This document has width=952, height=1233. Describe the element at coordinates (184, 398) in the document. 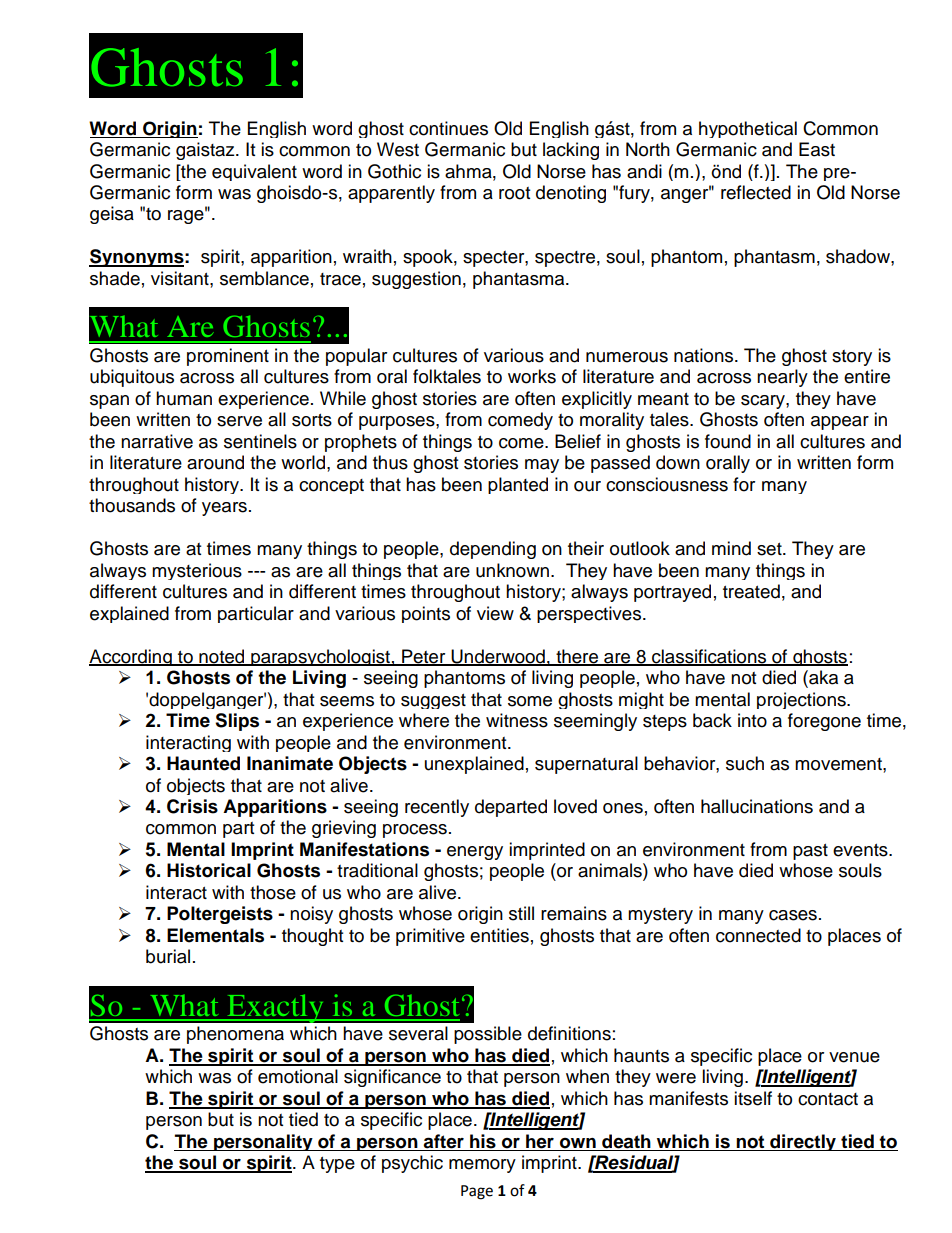

I see `human` at that location.
